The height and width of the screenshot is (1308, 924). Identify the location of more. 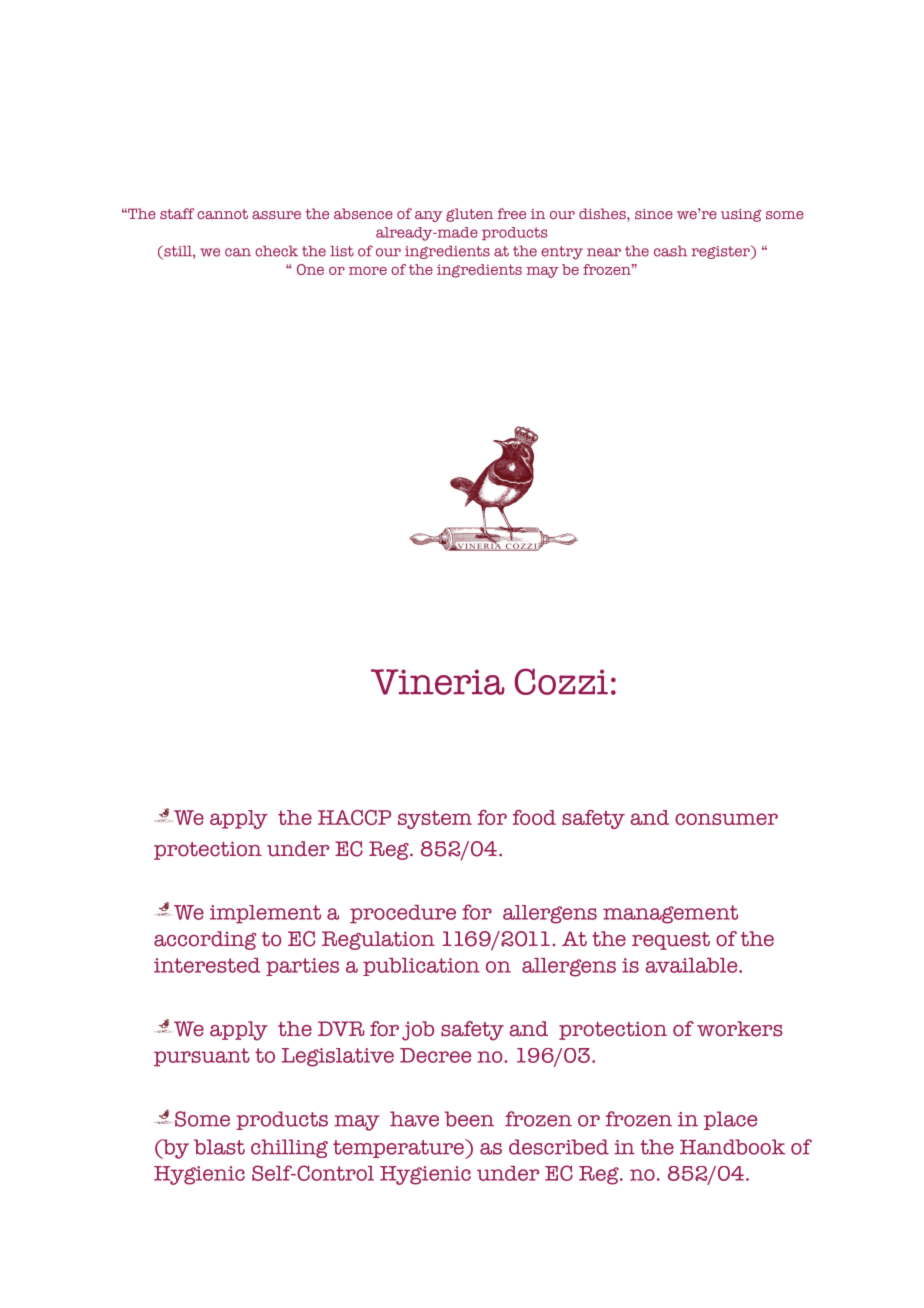
(368, 271).
